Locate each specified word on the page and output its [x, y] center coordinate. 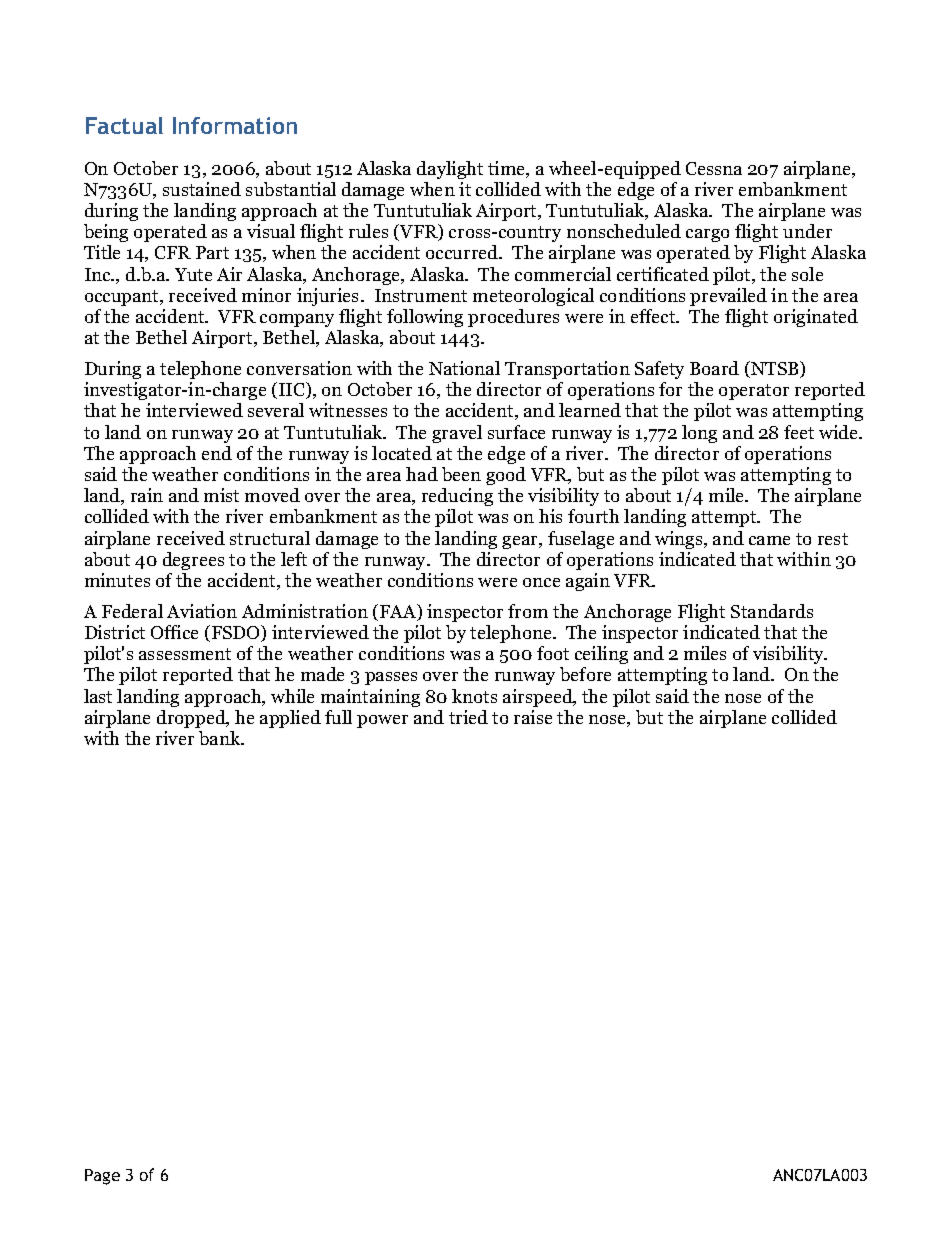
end [217, 453]
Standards [772, 611]
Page [102, 1177]
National [464, 368]
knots [474, 696]
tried [468, 717]
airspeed [539, 698]
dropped [192, 719]
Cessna [714, 168]
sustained [202, 189]
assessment [185, 654]
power [382, 721]
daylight [450, 170]
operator [754, 392]
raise [533, 717]
